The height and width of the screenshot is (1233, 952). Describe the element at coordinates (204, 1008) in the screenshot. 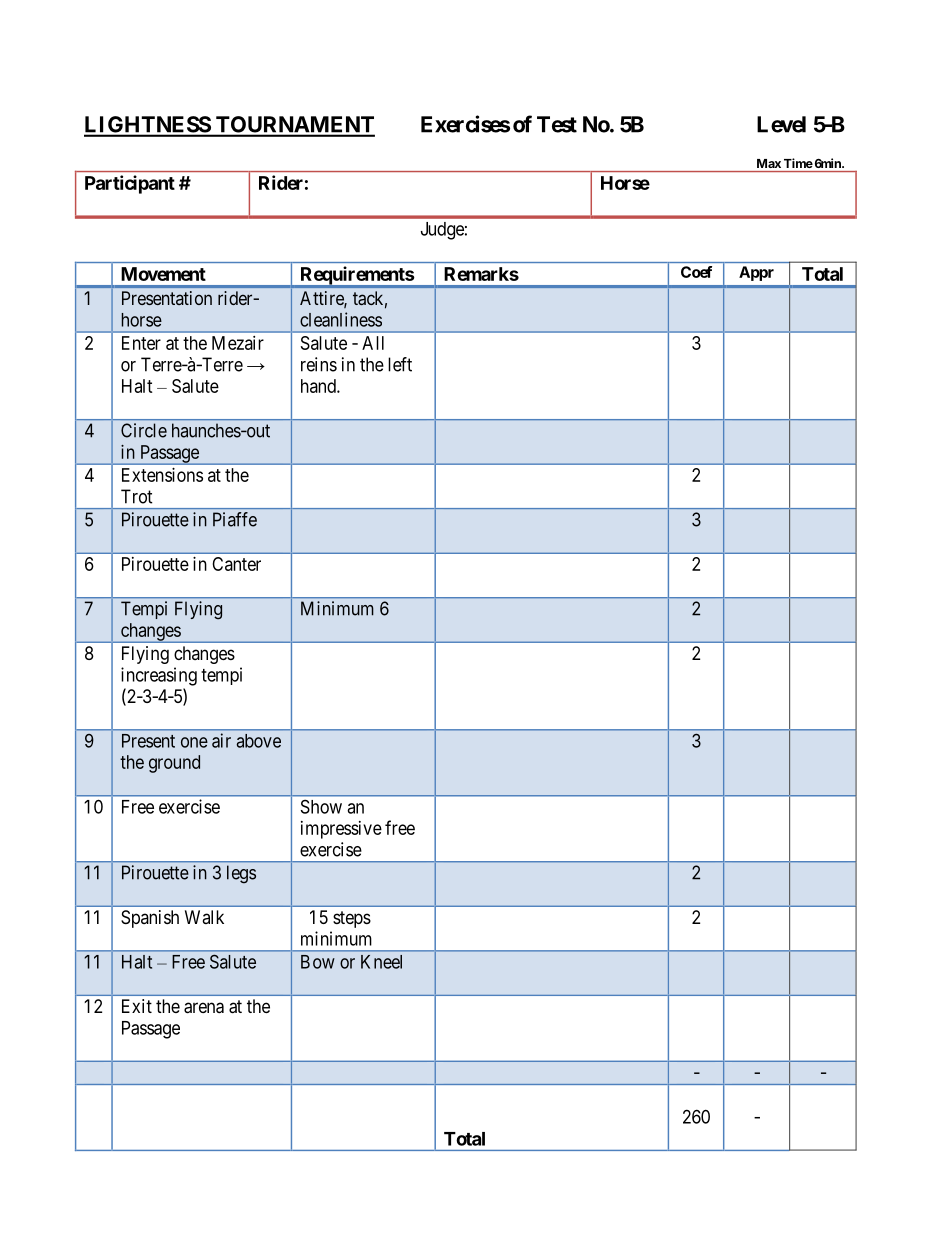

I see `arena` at that location.
